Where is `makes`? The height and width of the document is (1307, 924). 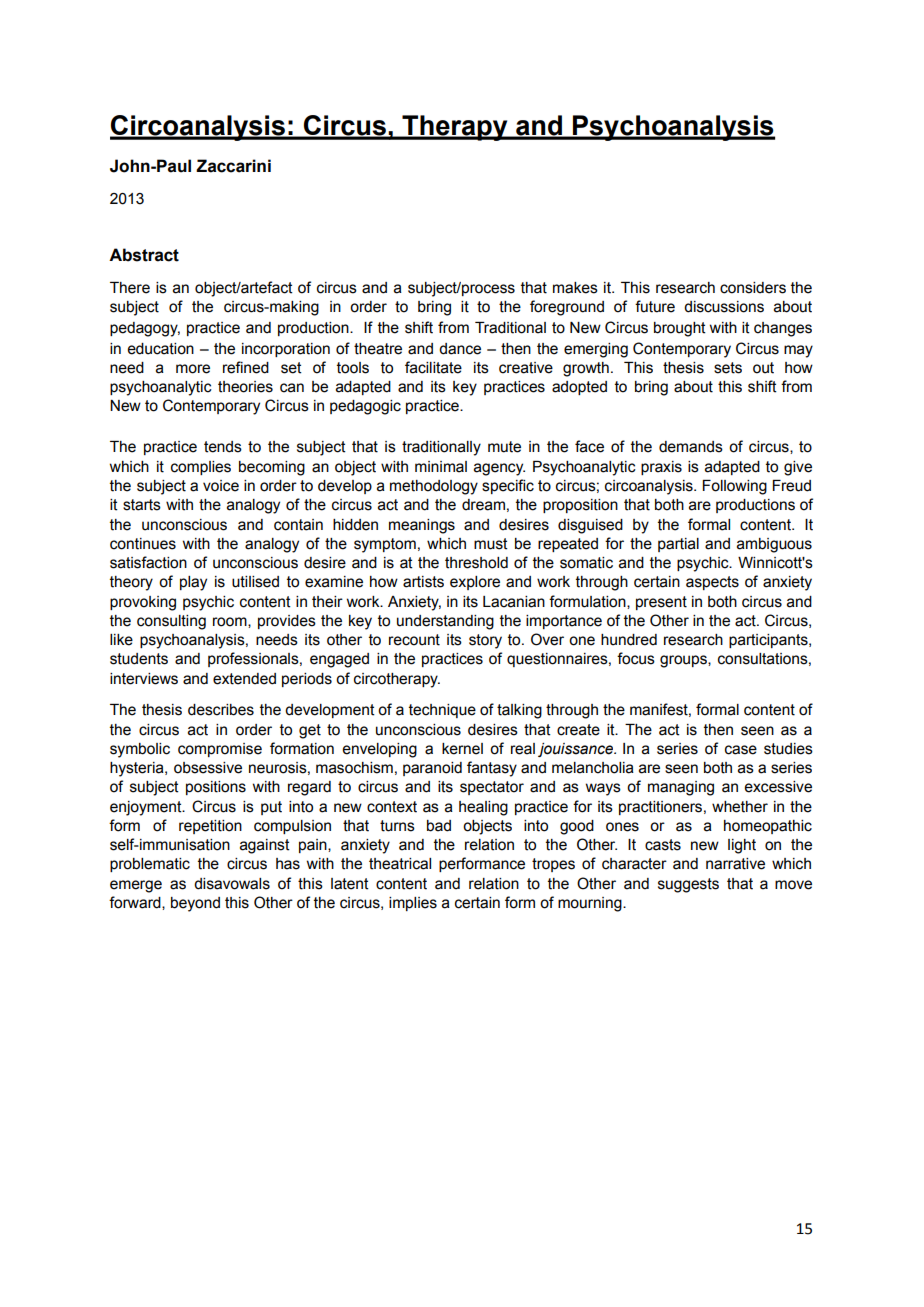 makes is located at coordinates (575, 288).
